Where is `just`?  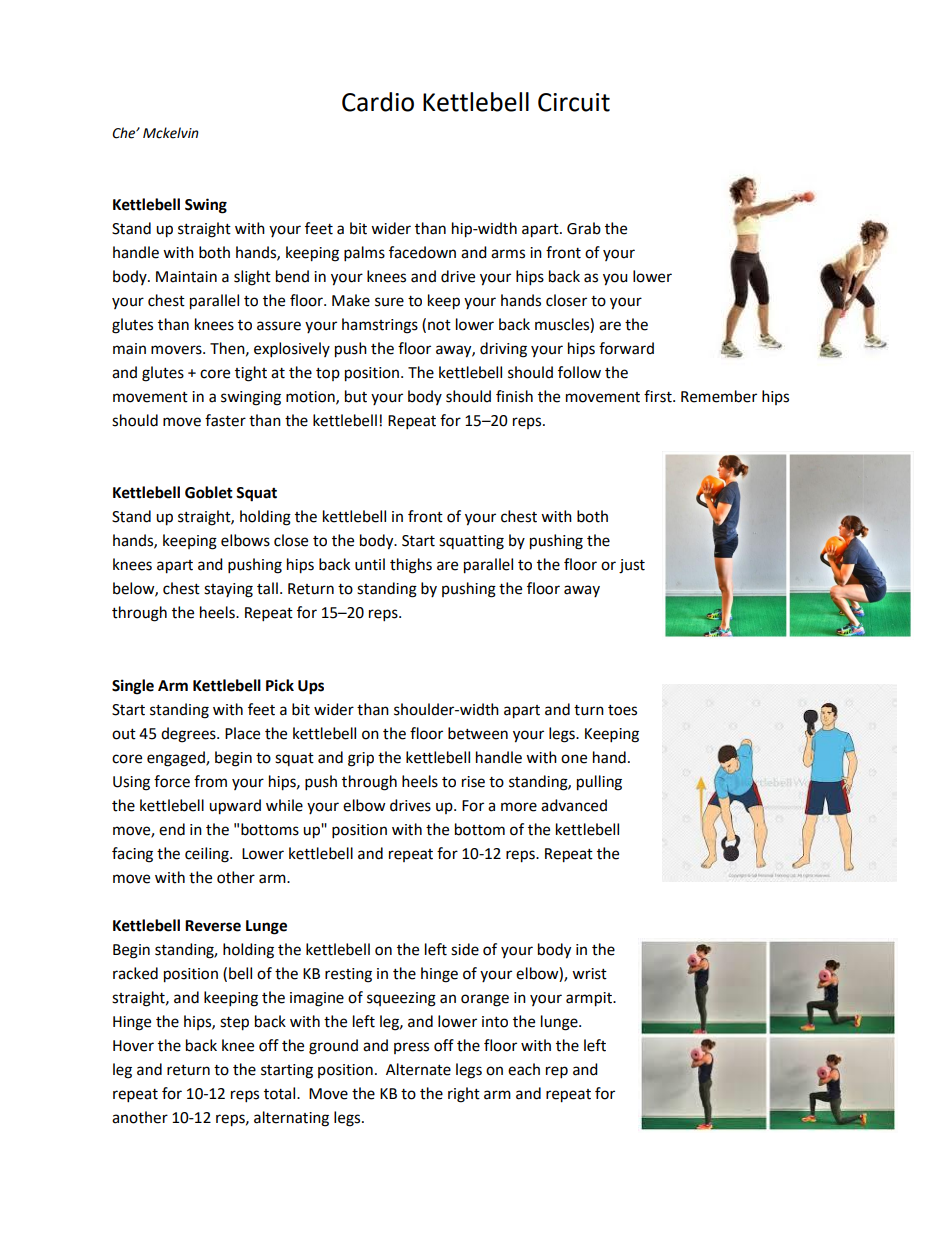 just is located at coordinates (632, 566).
